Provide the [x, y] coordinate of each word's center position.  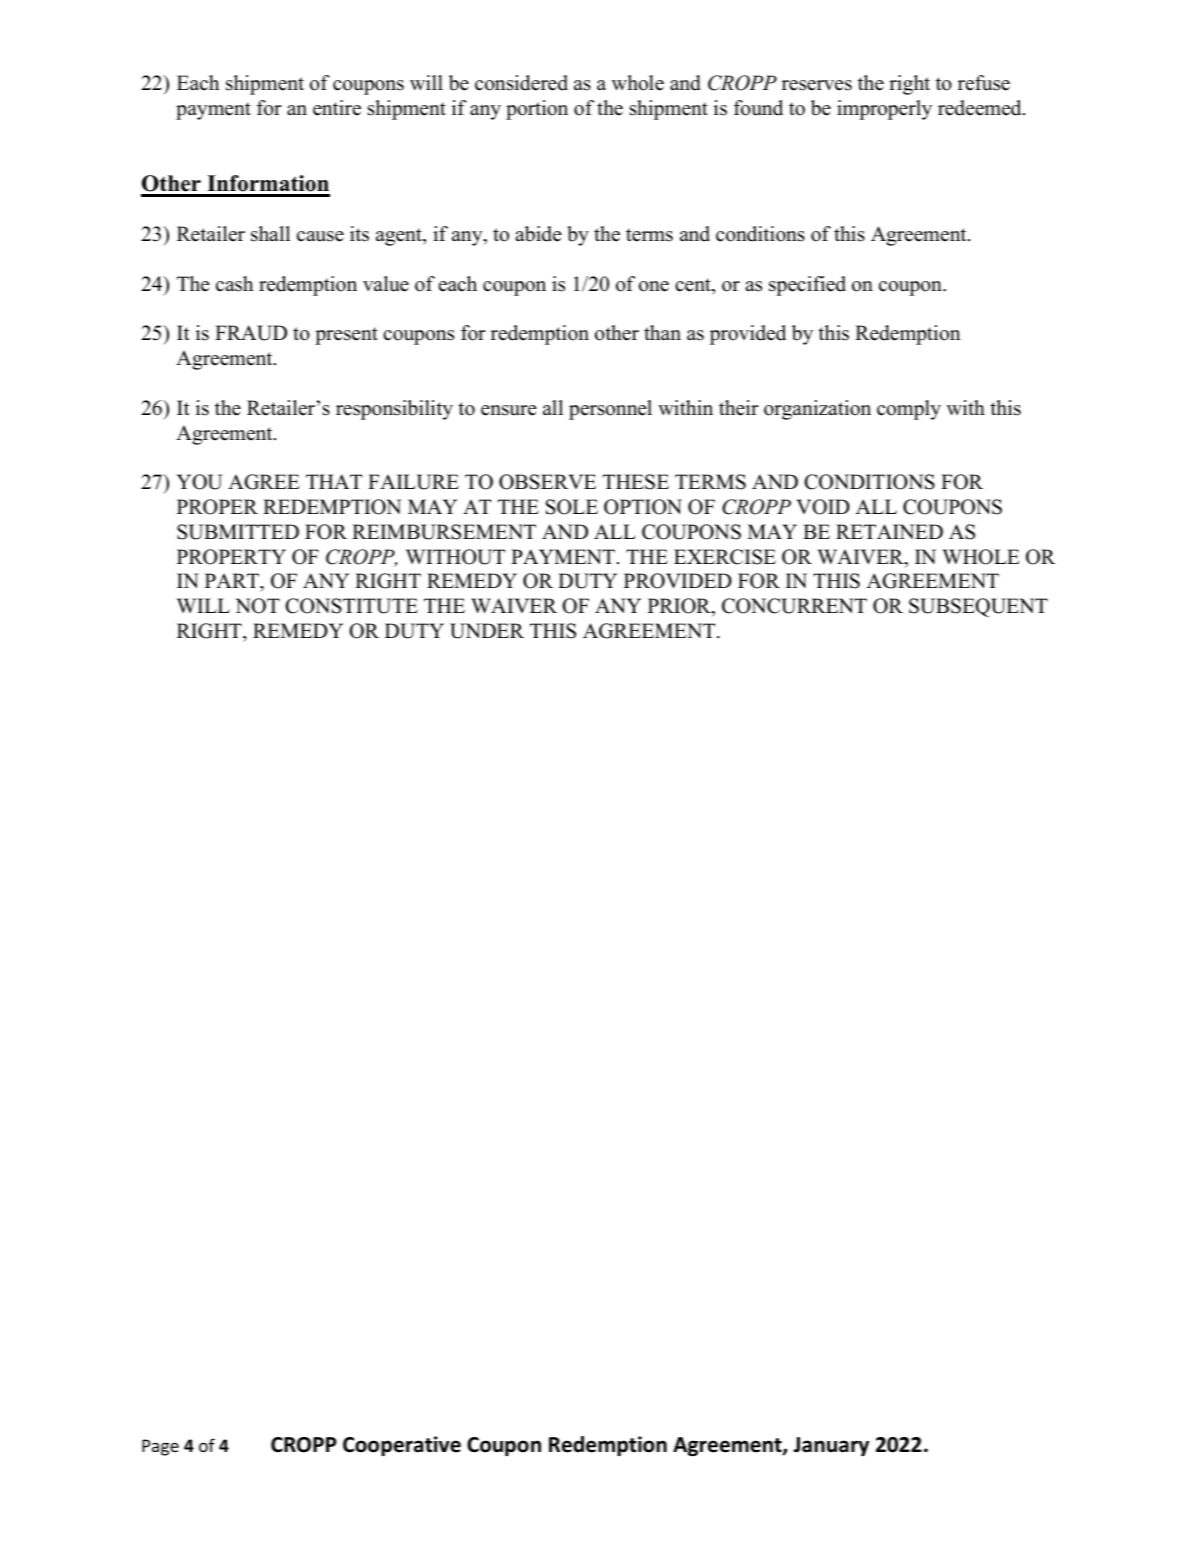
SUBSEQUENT [978, 607]
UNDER [487, 631]
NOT [257, 606]
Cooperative [402, 1446]
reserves [817, 85]
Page [160, 1447]
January [831, 1446]
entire [337, 108]
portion [537, 110]
